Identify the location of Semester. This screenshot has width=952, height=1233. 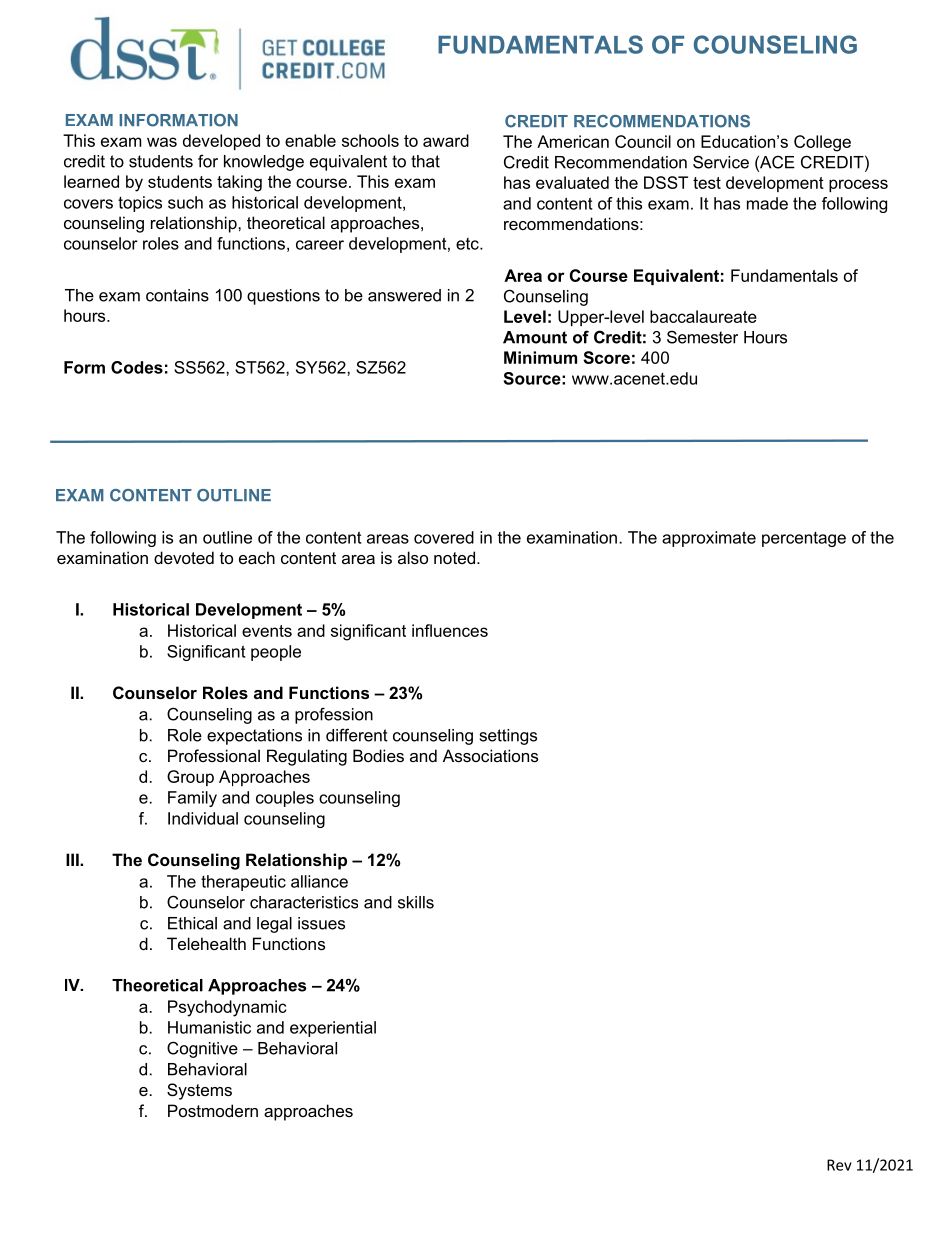
(702, 337).
